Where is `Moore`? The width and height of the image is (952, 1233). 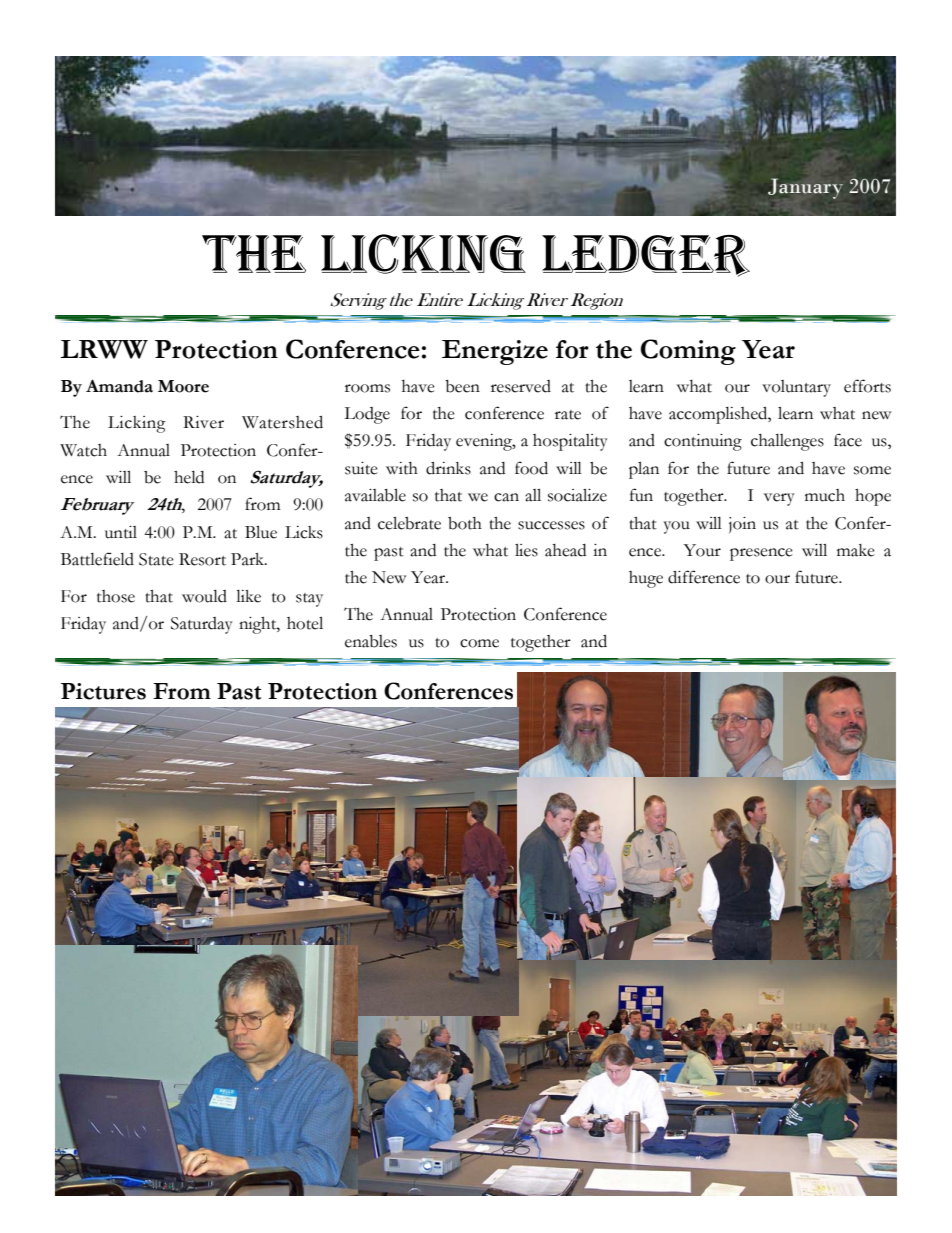
Moore is located at coordinates (183, 386).
